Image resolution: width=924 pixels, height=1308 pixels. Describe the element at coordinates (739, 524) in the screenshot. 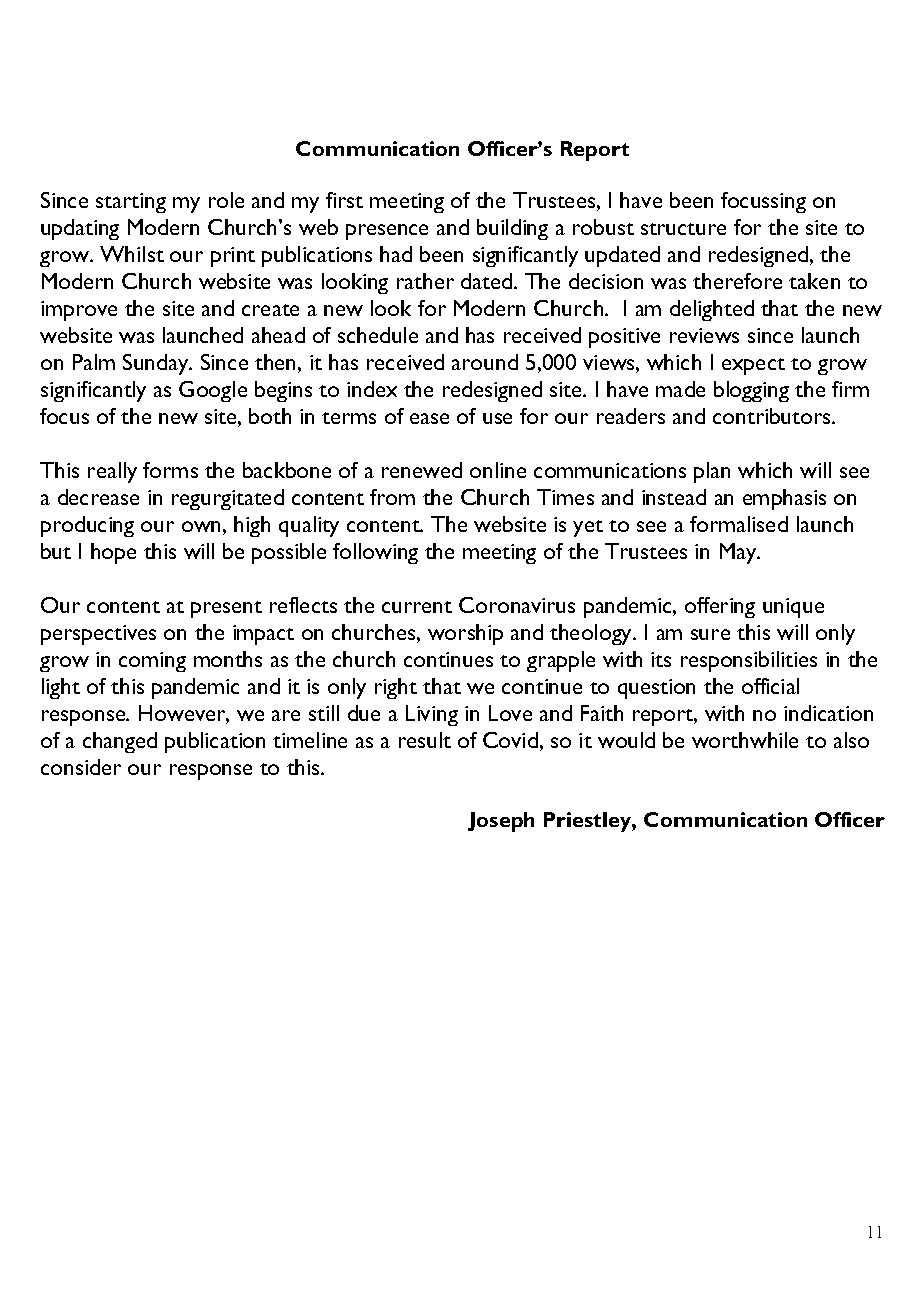

I see `formalised` at that location.
